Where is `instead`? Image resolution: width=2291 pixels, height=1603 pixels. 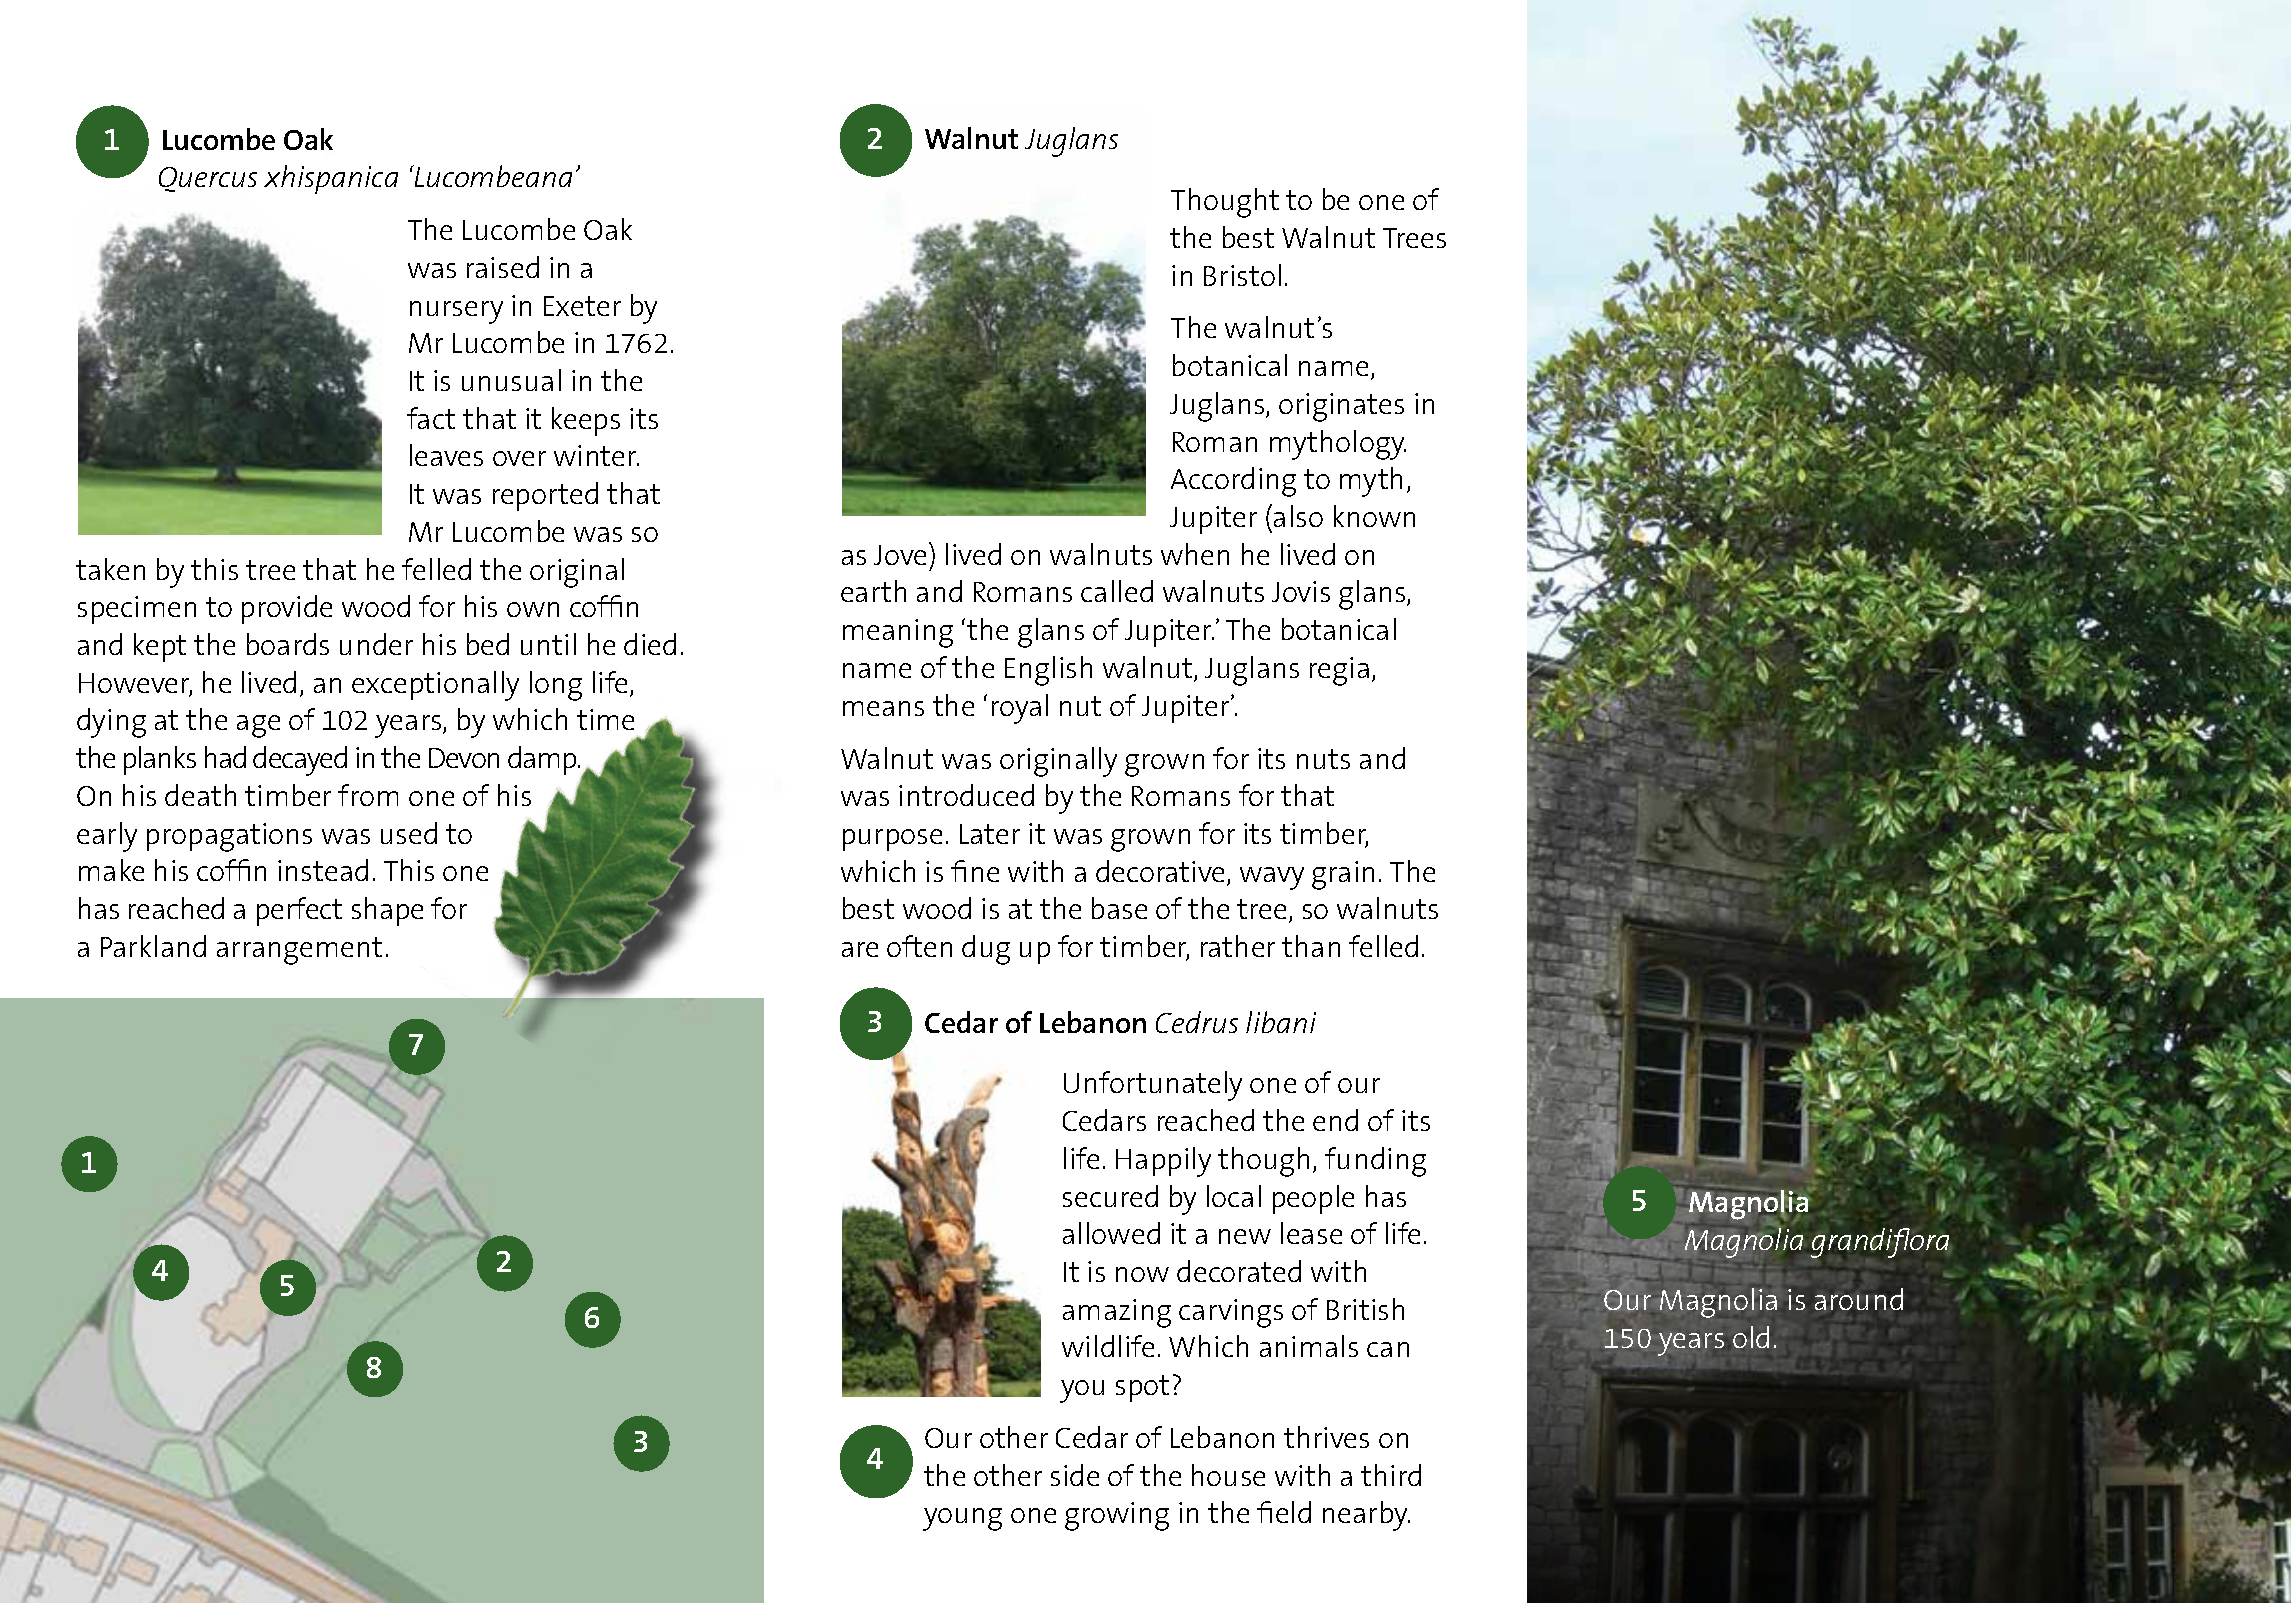 instead is located at coordinates (323, 870).
